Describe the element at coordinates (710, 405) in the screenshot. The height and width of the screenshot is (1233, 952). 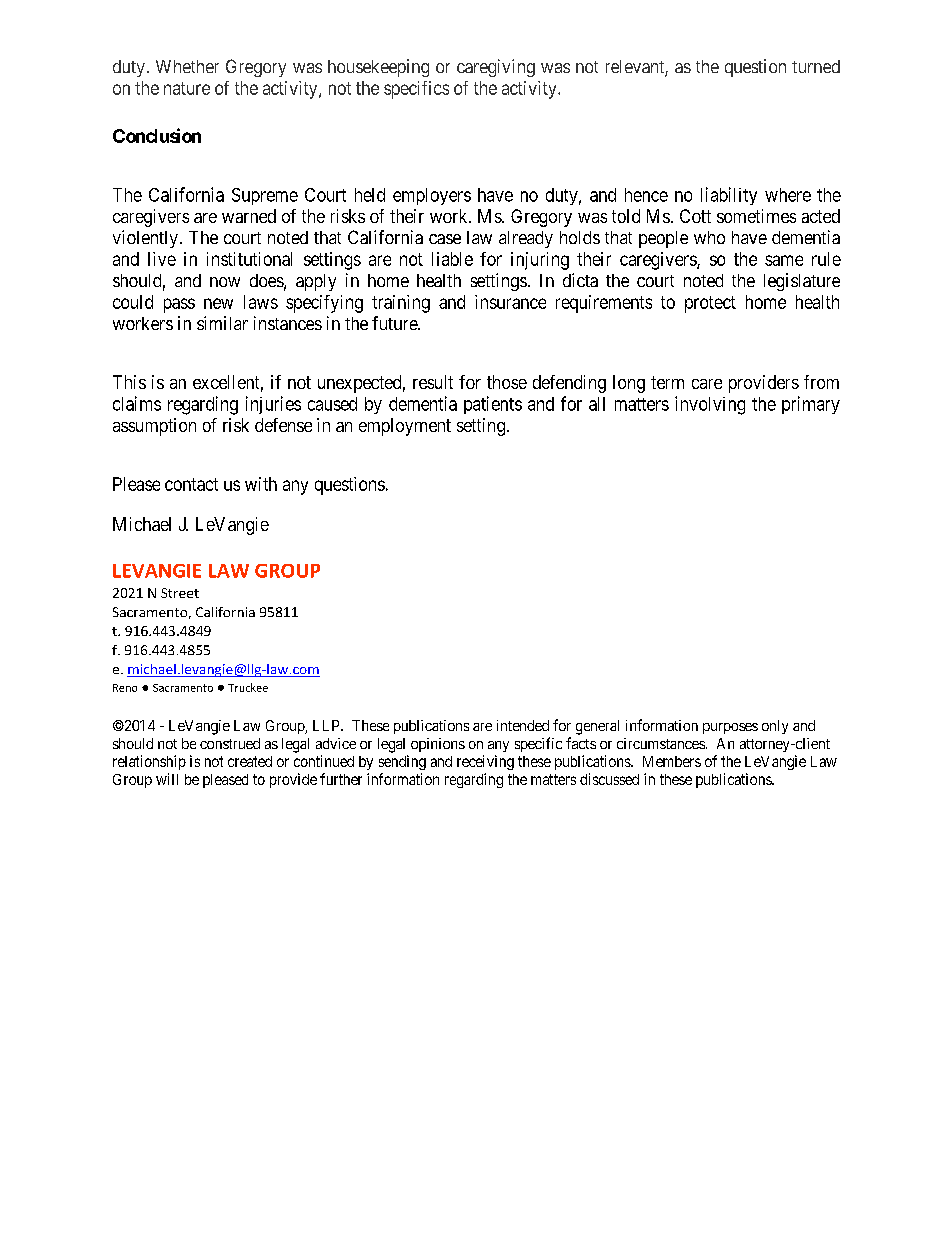
I see `involving` at that location.
